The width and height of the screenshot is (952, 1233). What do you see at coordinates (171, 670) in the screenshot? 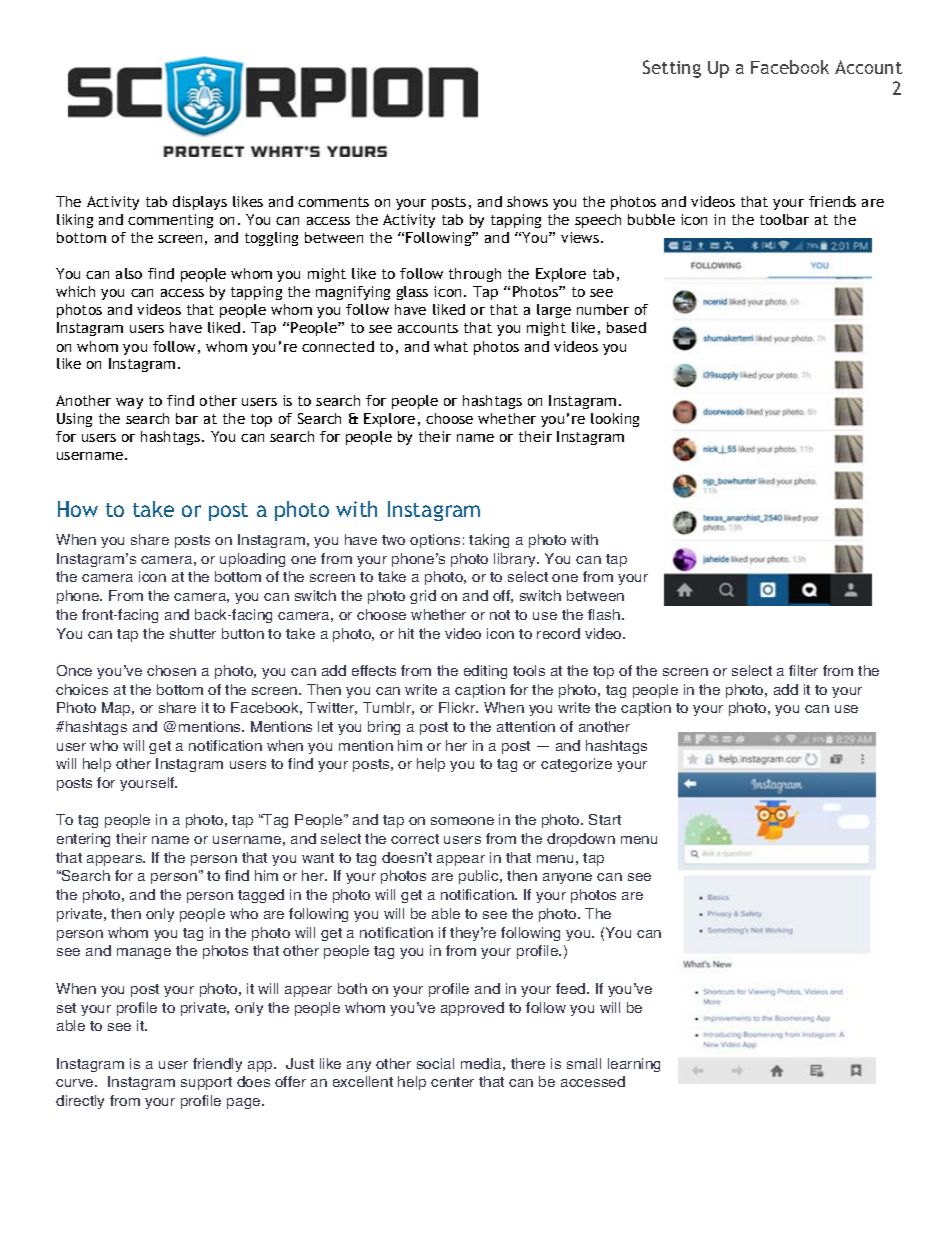
I see `chosen` at bounding box center [171, 670].
